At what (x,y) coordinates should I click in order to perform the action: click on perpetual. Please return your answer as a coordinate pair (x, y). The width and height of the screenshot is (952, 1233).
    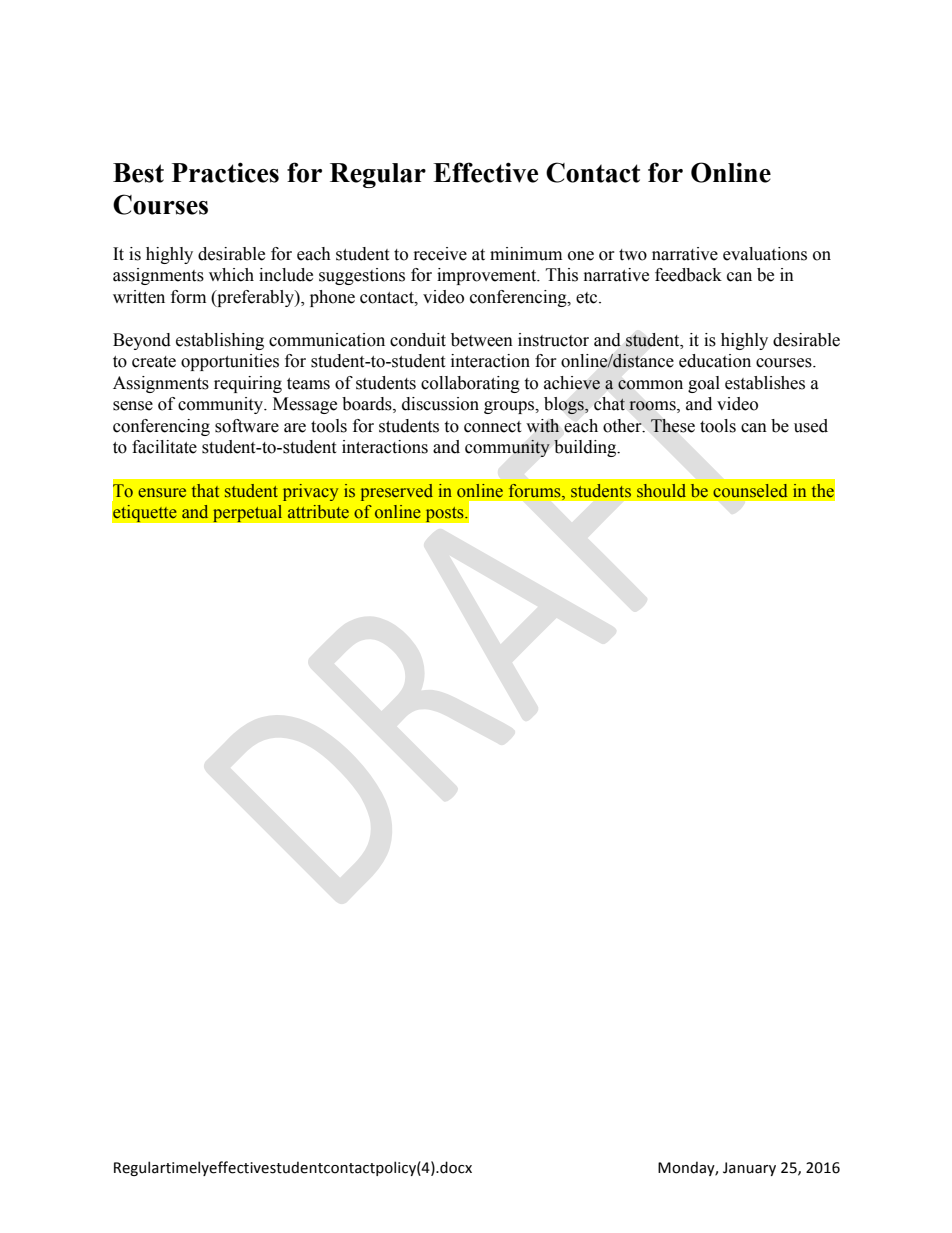
    Looking at the image, I should click on (247, 513).
